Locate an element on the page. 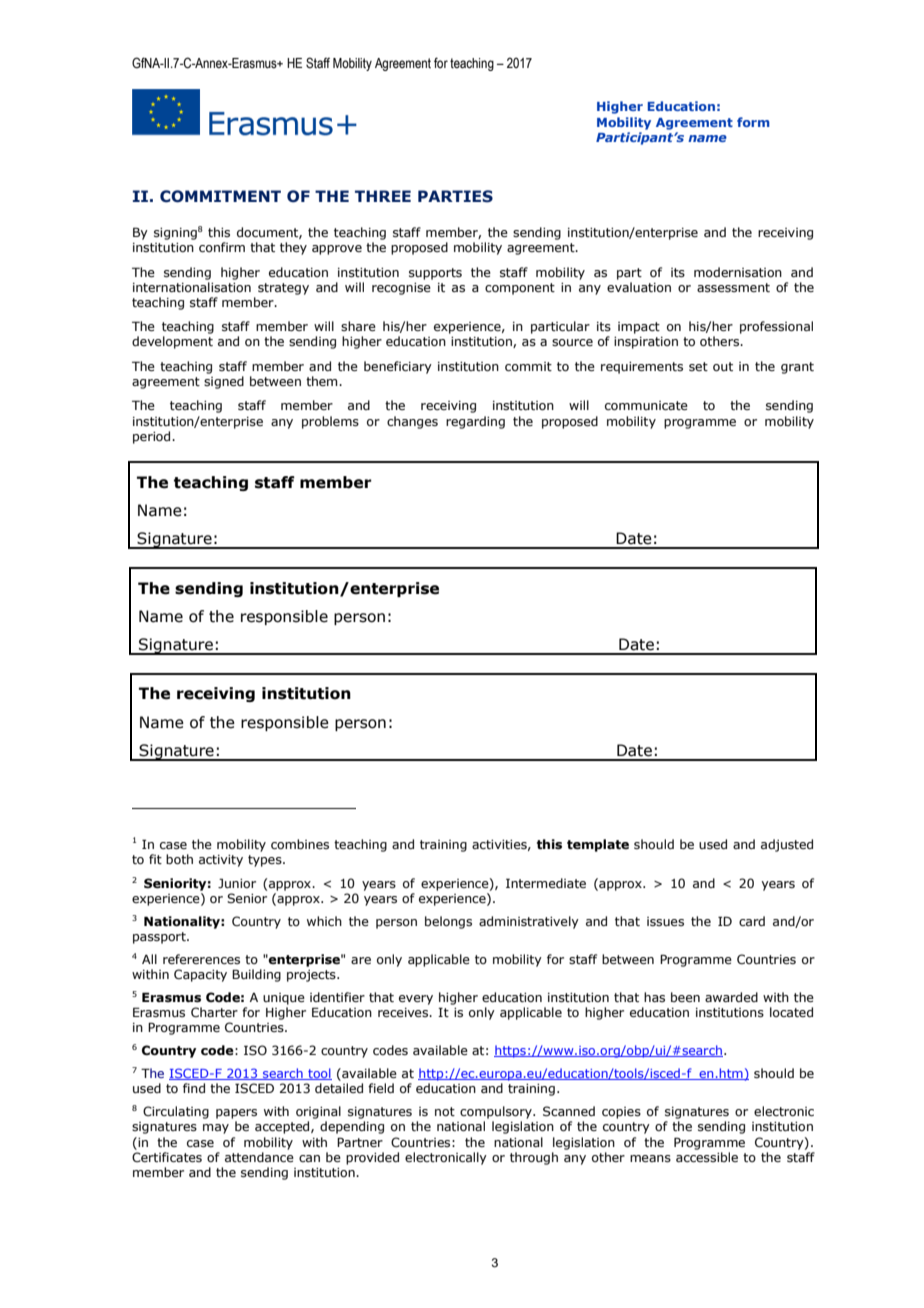  Junior is located at coordinates (237, 883).
